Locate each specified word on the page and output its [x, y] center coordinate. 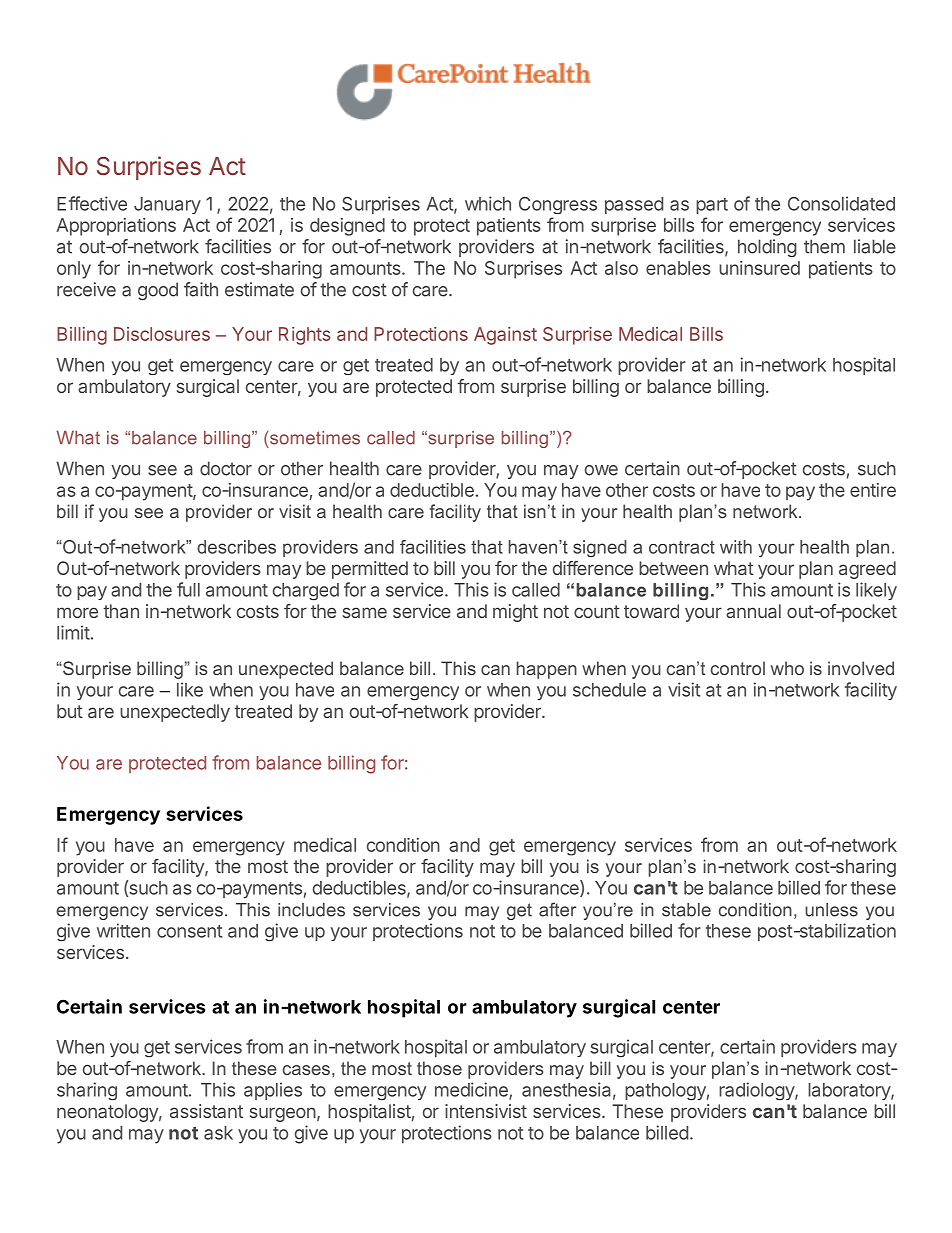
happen [546, 670]
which [488, 203]
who [787, 668]
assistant [206, 1111]
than [121, 611]
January [167, 205]
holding [767, 248]
